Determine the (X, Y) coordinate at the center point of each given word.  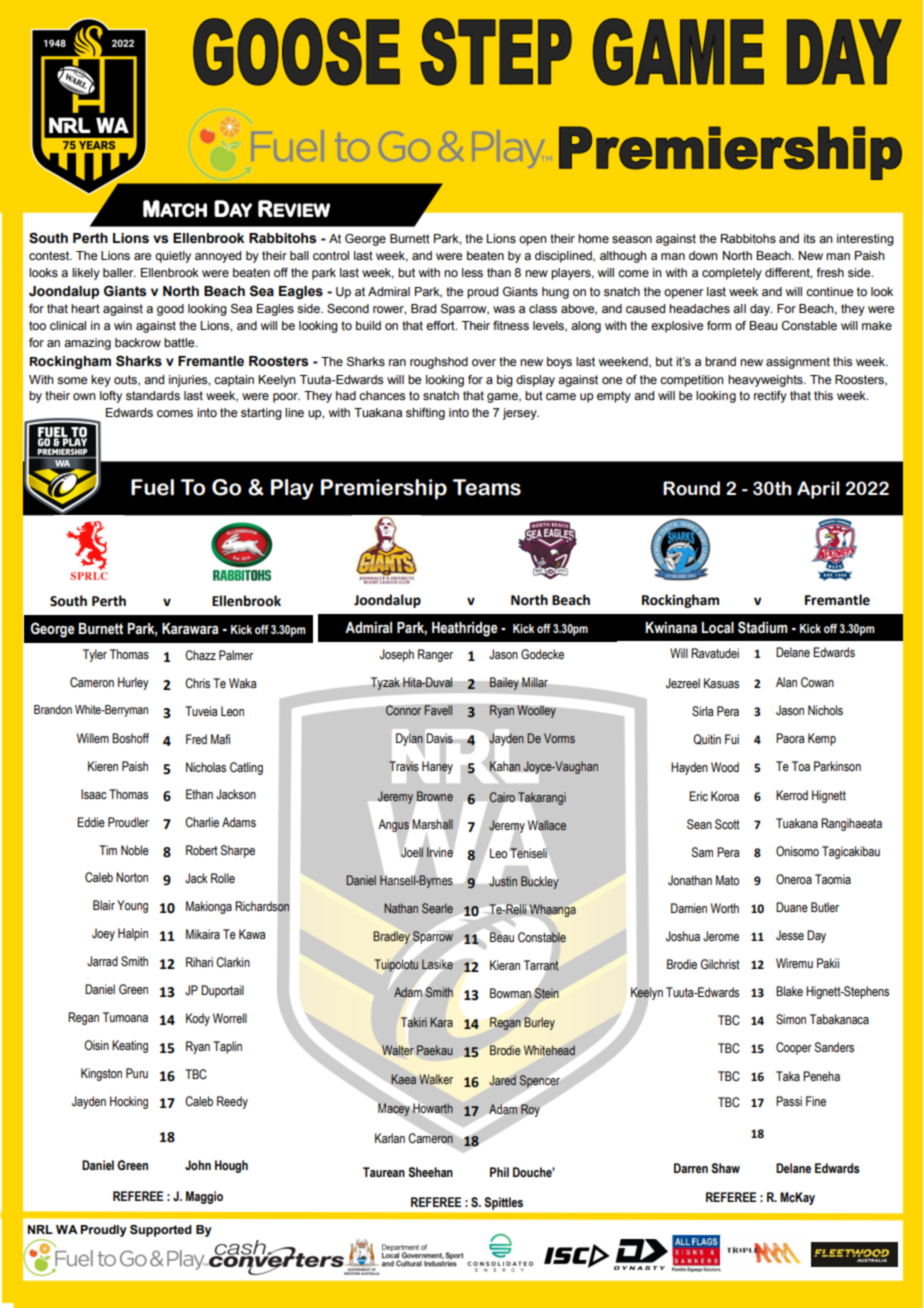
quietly (173, 257)
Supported (161, 1231)
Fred (196, 739)
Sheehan (430, 1172)
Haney (437, 767)
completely (732, 274)
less (472, 272)
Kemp (822, 739)
